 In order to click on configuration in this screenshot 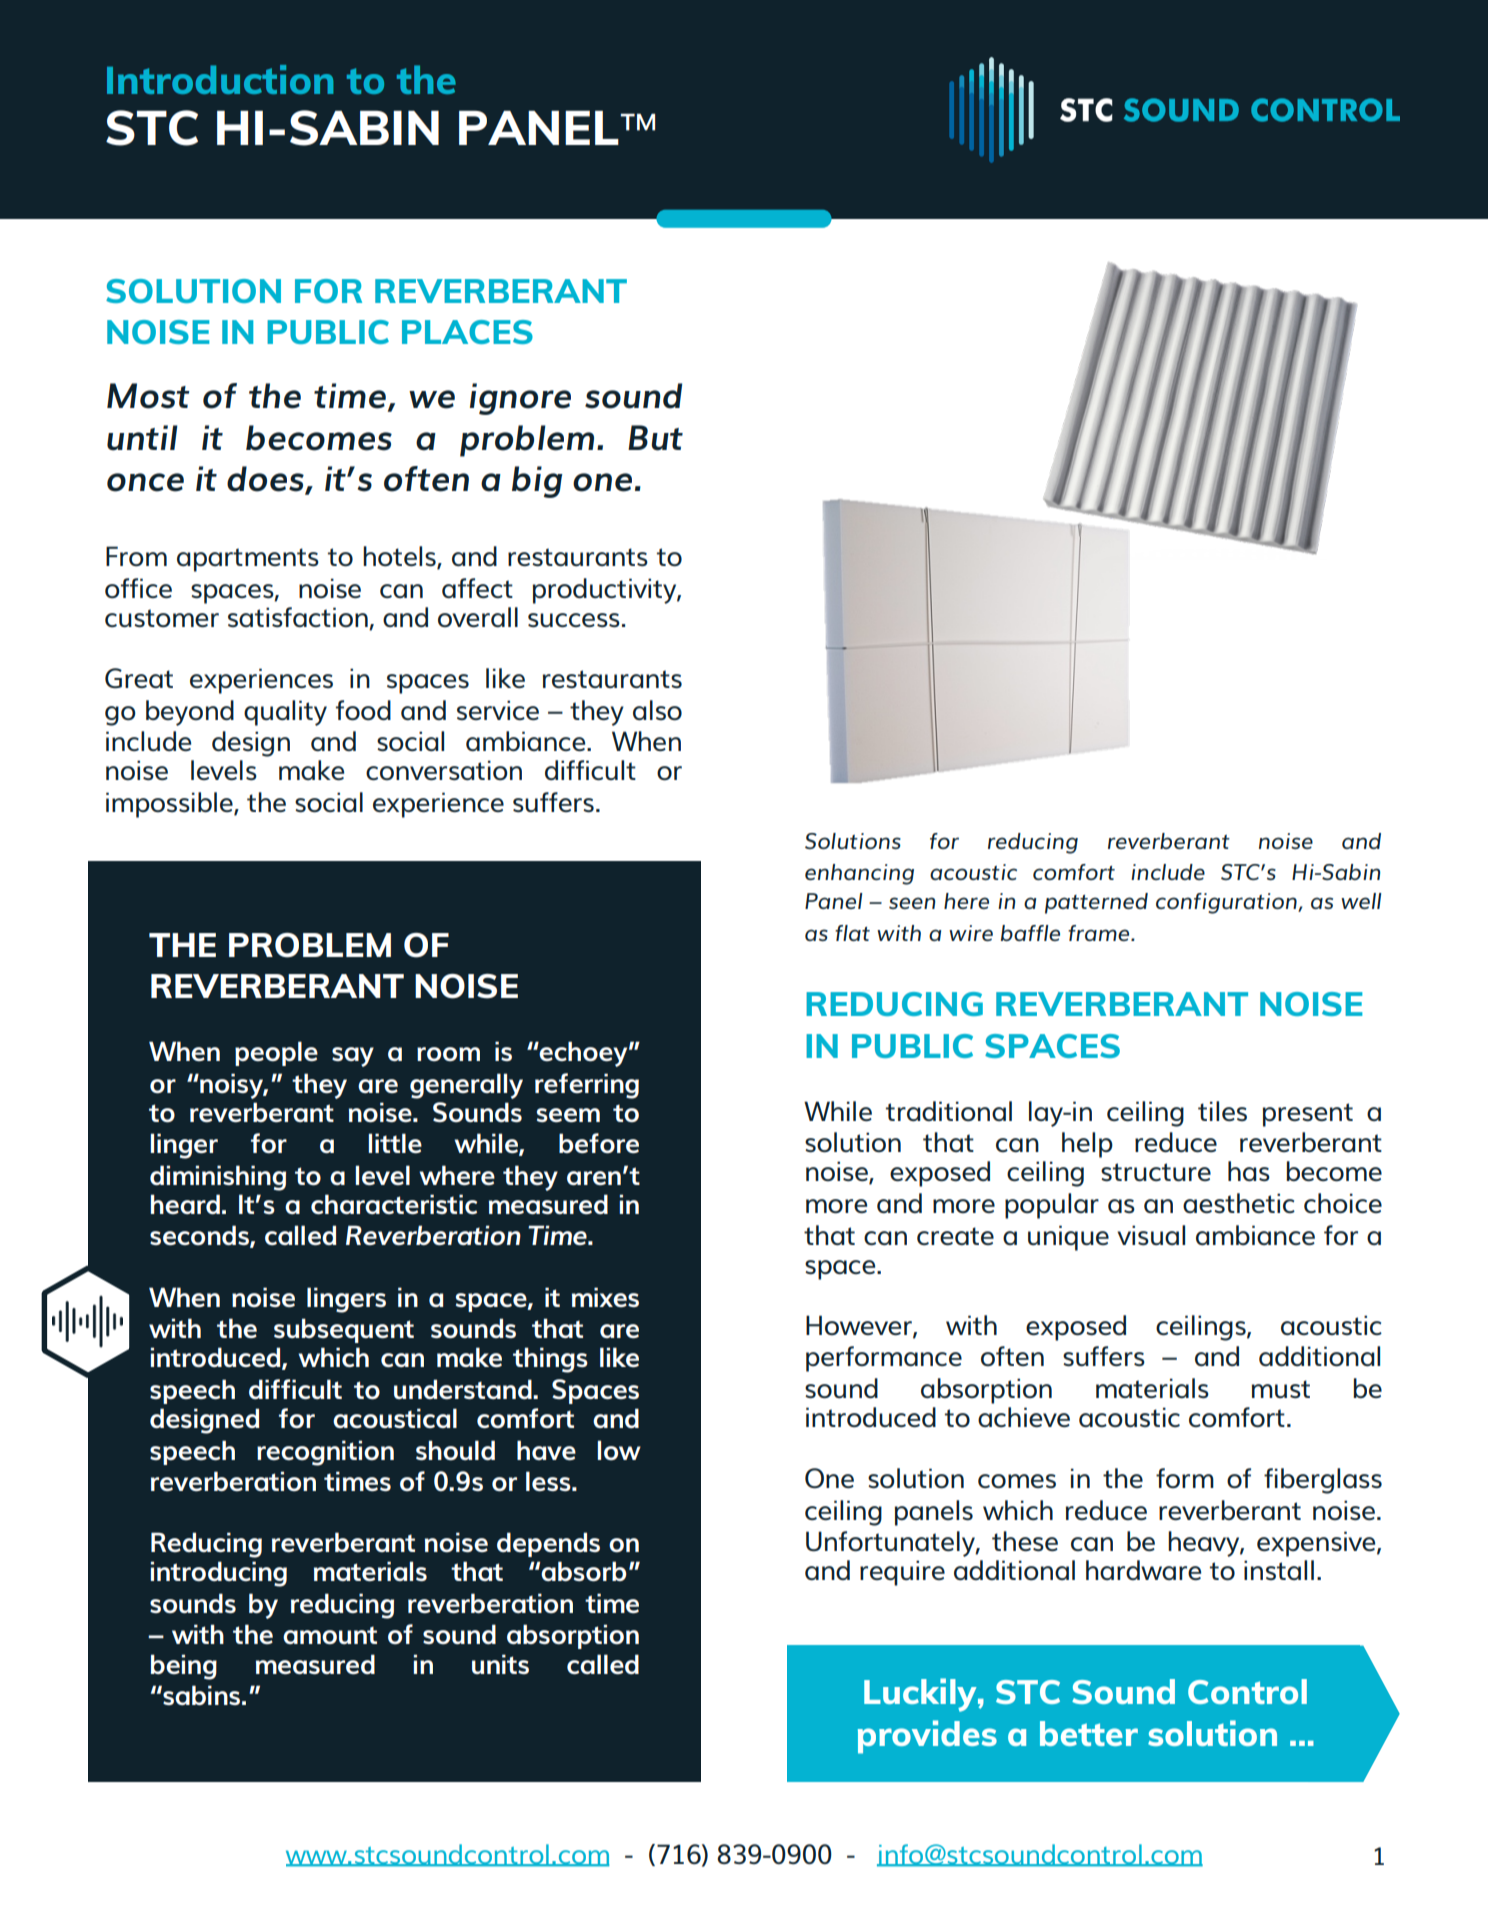, I will do `click(1227, 903)`.
